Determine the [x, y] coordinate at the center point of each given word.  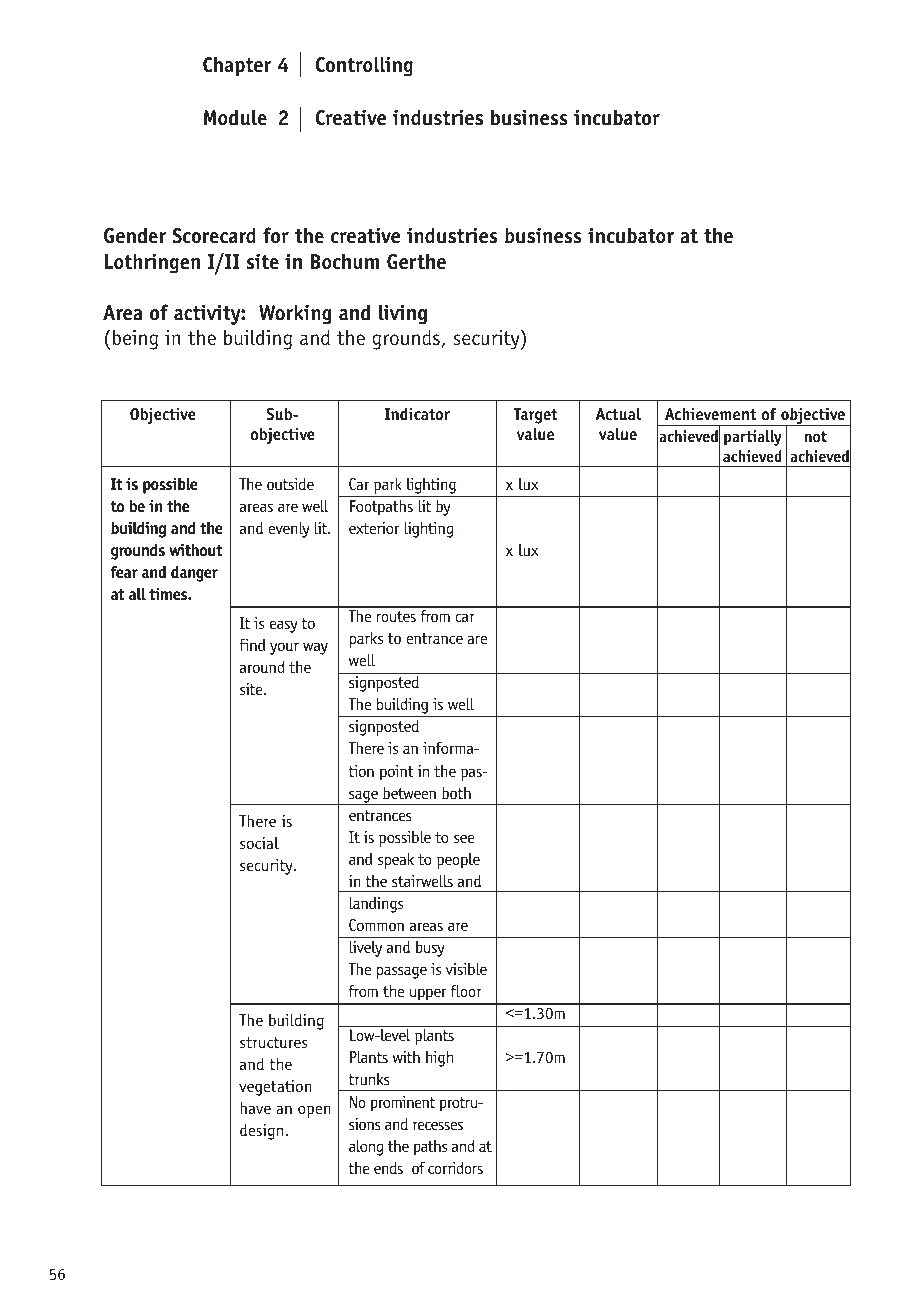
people [458, 860]
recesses [438, 1125]
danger [194, 573]
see [464, 838]
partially [753, 438]
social [259, 842]
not [815, 437]
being [135, 339]
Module [235, 117]
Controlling [364, 66]
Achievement [710, 414]
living [403, 314]
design [261, 1131]
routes [396, 616]
